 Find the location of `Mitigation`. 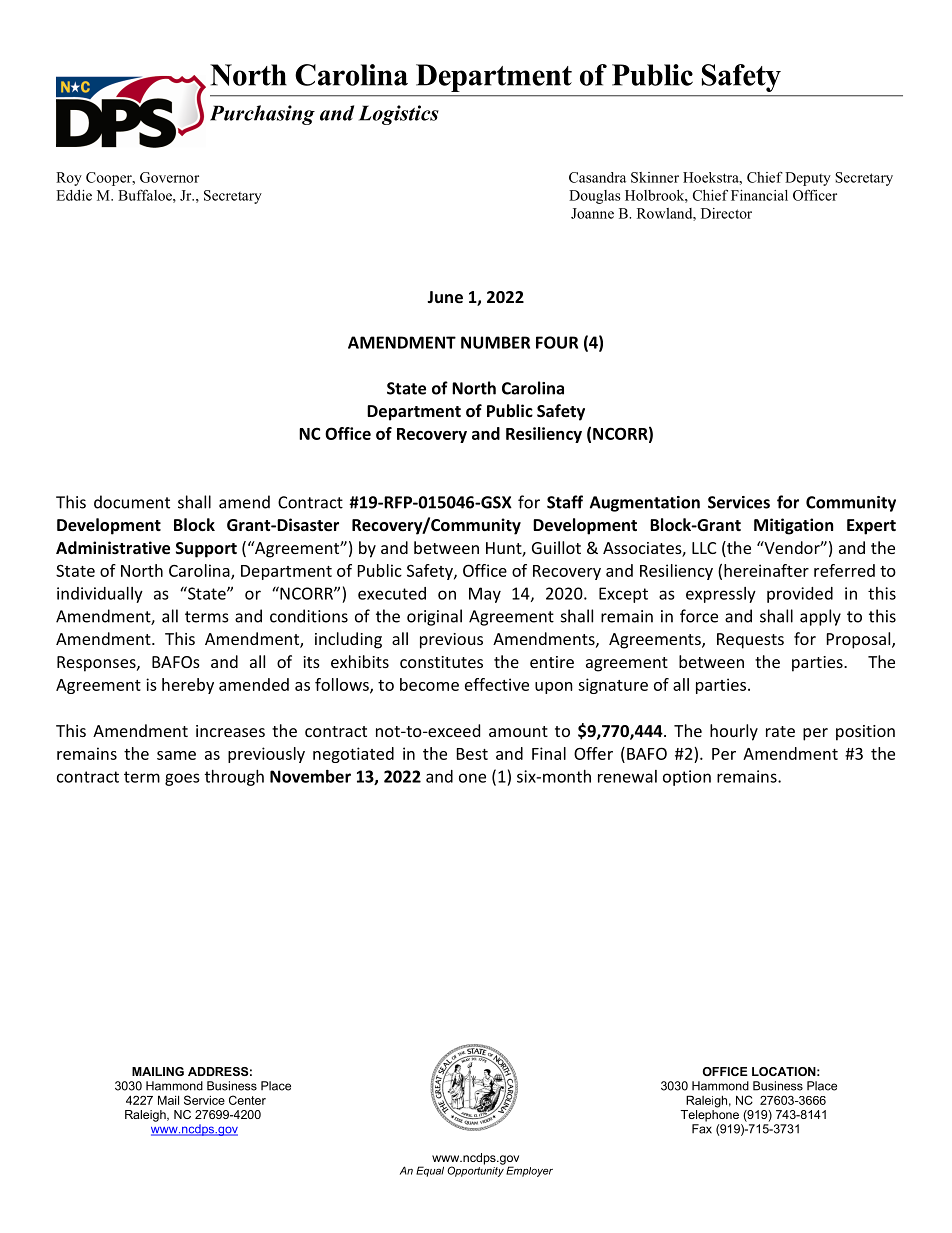

Mitigation is located at coordinates (793, 526).
